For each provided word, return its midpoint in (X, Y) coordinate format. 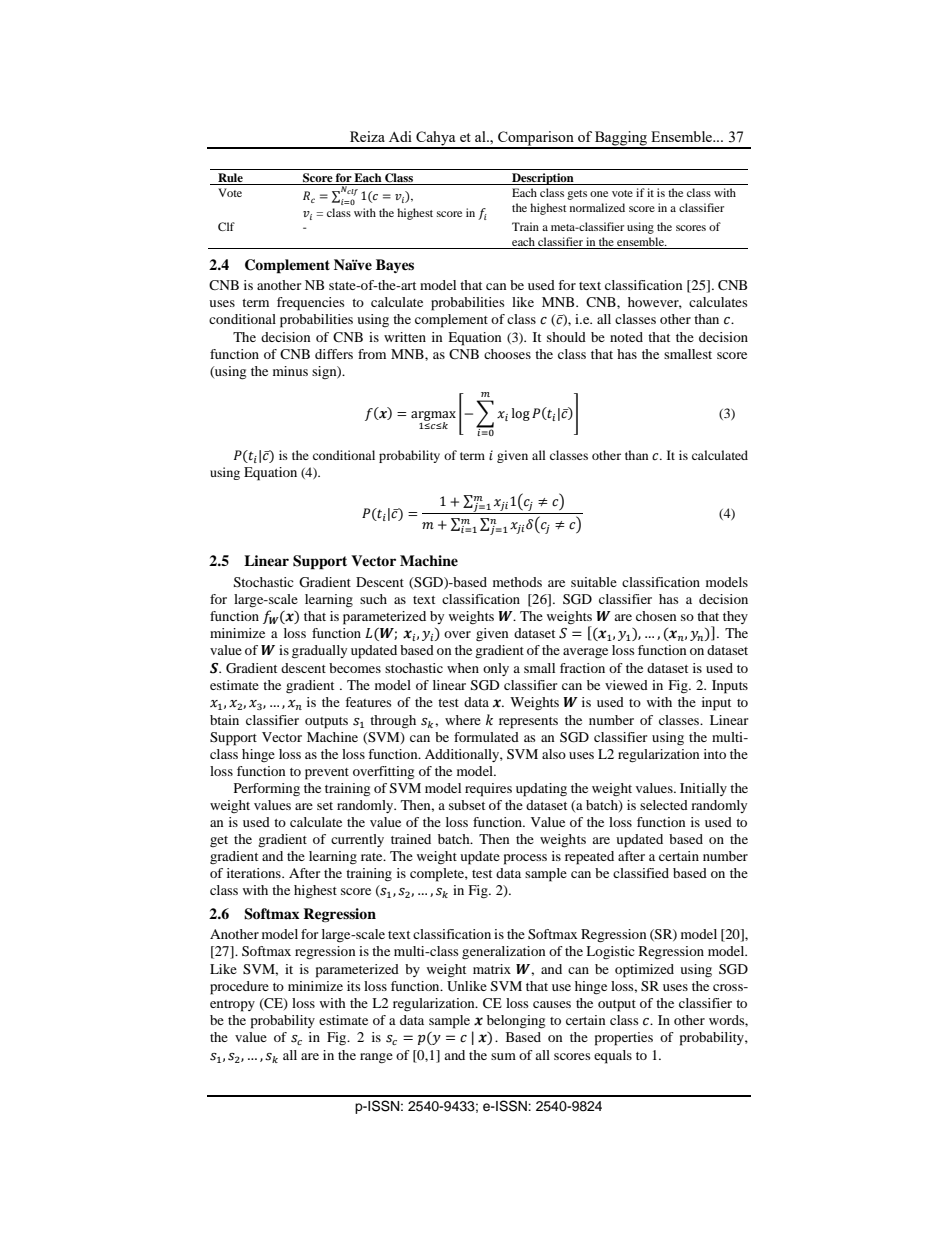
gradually (319, 652)
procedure (239, 988)
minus (290, 371)
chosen (656, 616)
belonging (516, 1022)
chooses (507, 354)
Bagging (621, 139)
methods (517, 582)
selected (664, 805)
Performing (267, 789)
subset (467, 805)
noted (626, 337)
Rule (230, 179)
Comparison (536, 139)
